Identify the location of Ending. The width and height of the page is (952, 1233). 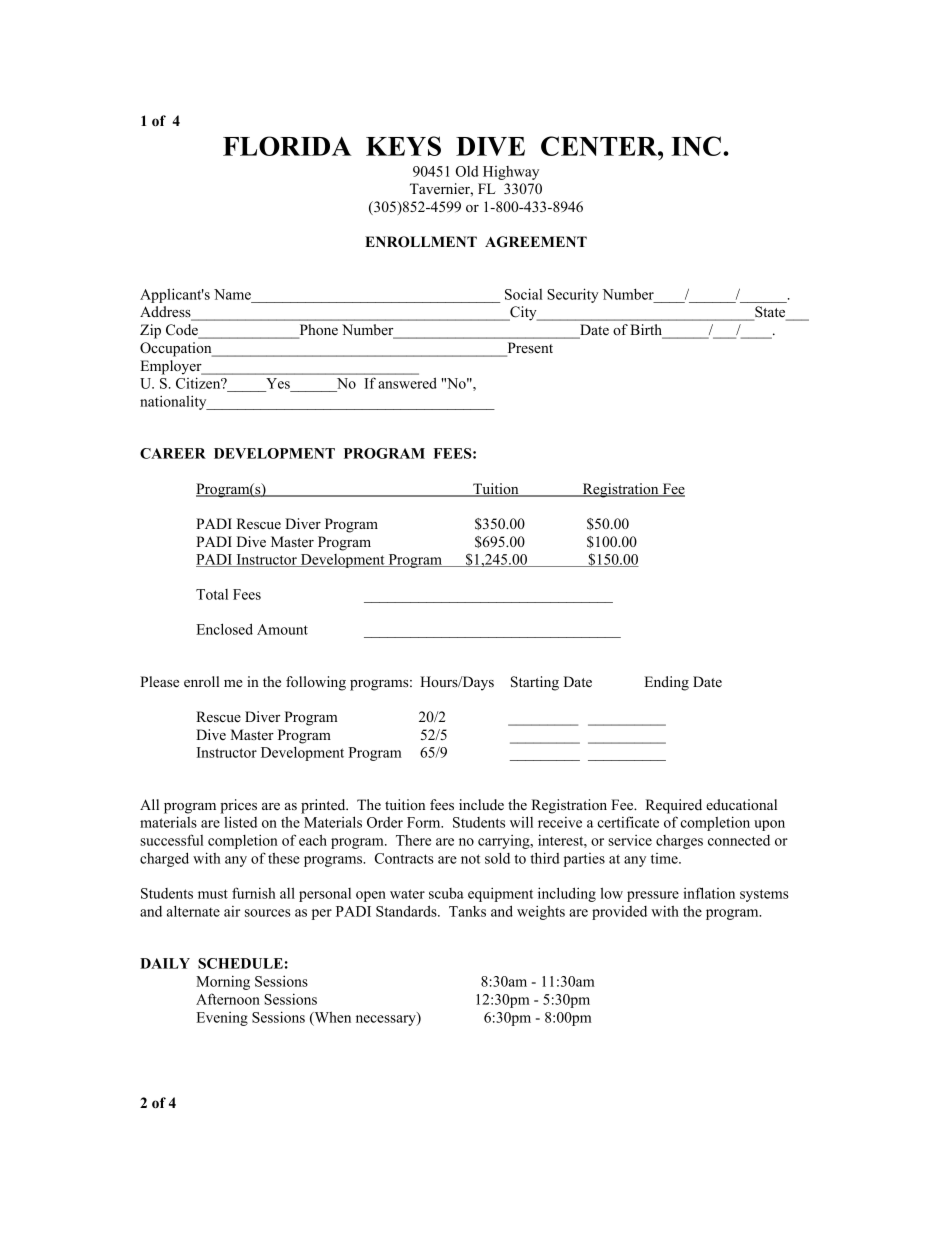
(666, 683).
